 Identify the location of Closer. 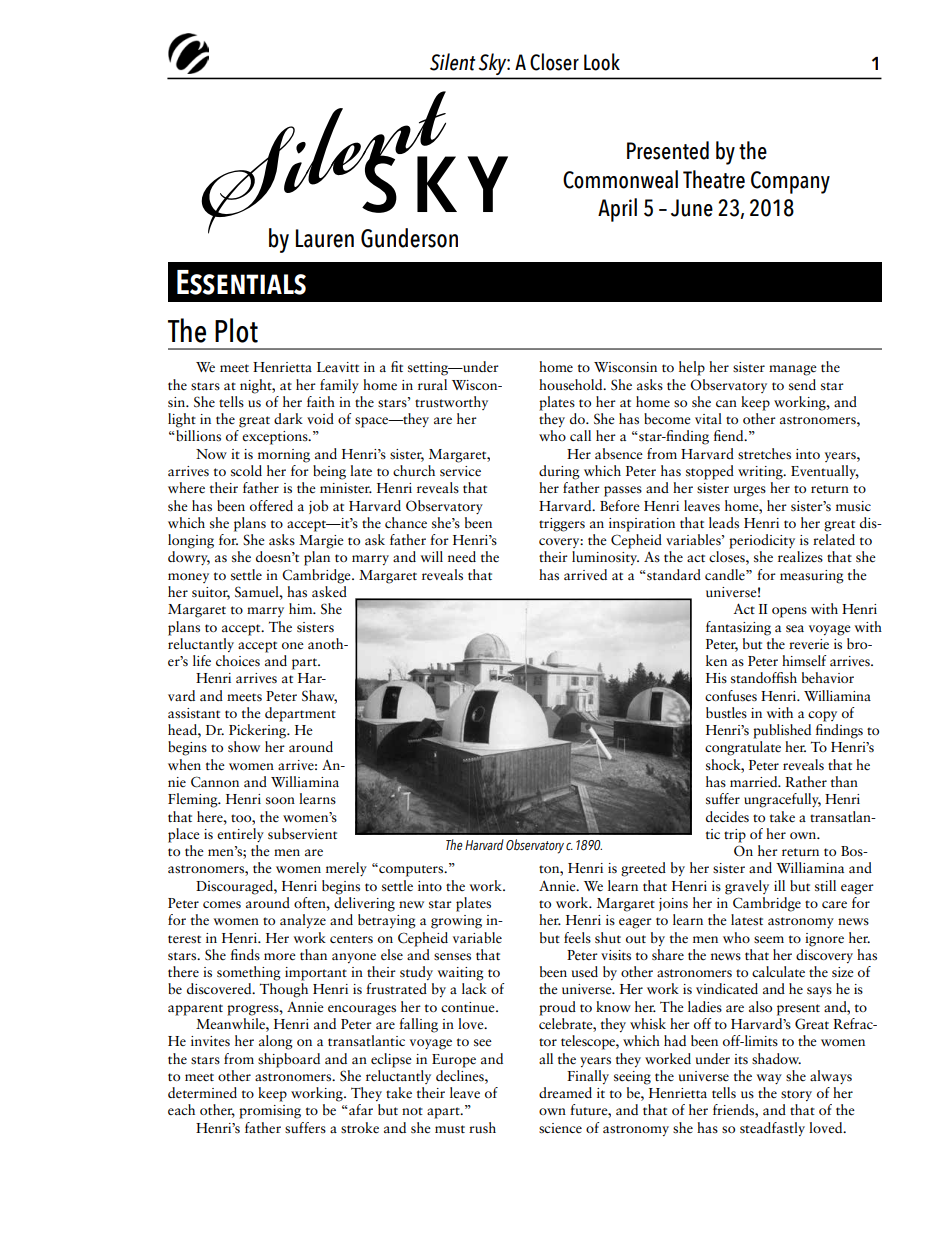
(554, 62).
